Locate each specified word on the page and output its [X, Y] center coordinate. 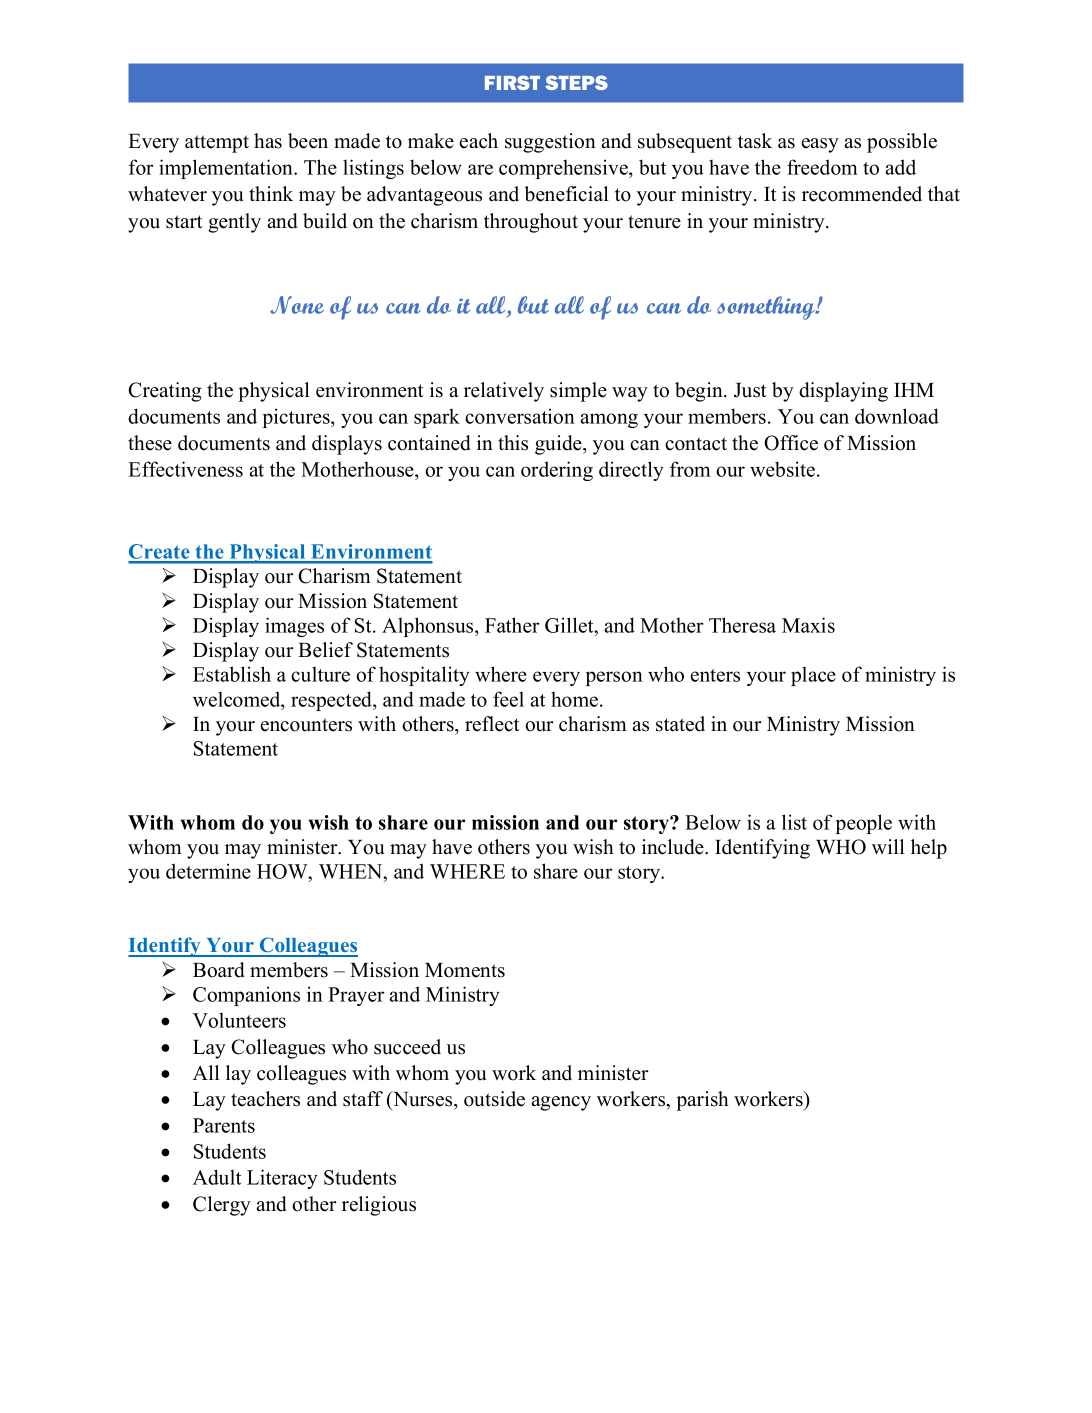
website [784, 469]
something [767, 308]
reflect [492, 724]
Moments [465, 970]
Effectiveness [185, 469]
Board [219, 970]
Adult [217, 1177]
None [297, 305]
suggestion [550, 143]
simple [578, 392]
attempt [217, 144]
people [864, 824]
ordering [557, 471]
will [888, 846]
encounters [306, 725]
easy [820, 145]
